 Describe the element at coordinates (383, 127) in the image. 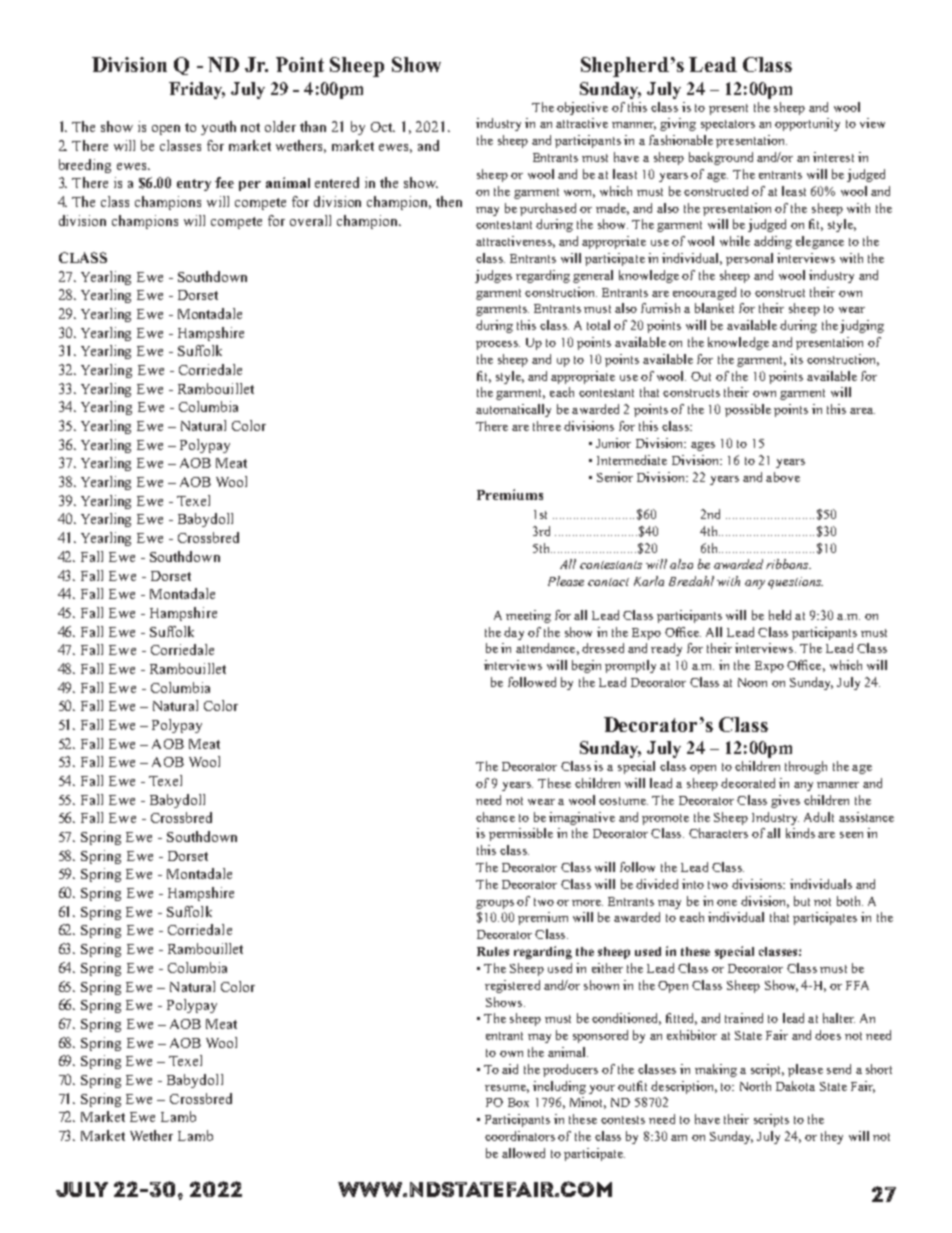

I see `Oct` at that location.
